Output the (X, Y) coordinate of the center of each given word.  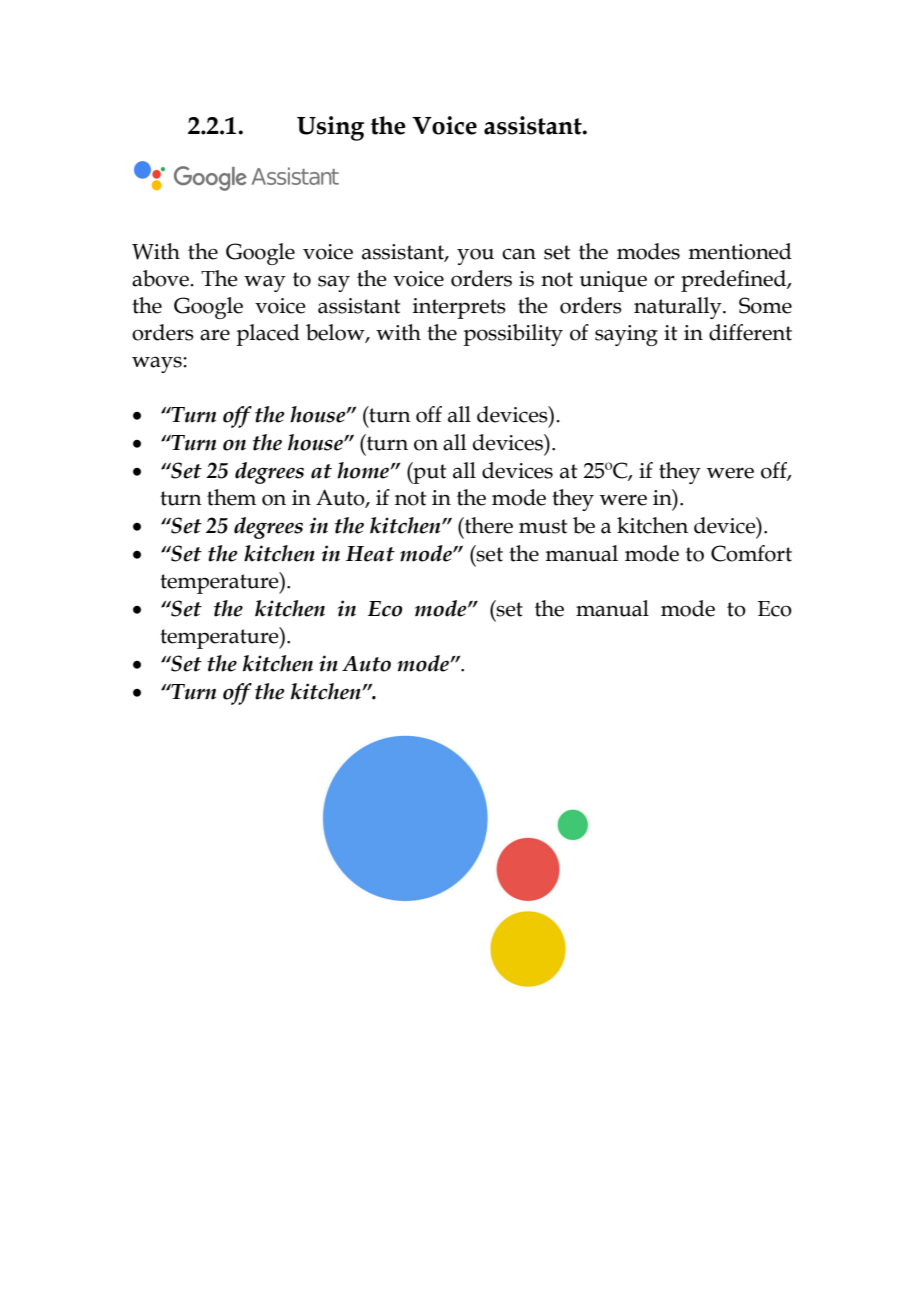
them (231, 497)
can (519, 254)
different (750, 332)
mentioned (740, 251)
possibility (513, 335)
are (215, 335)
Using (331, 128)
